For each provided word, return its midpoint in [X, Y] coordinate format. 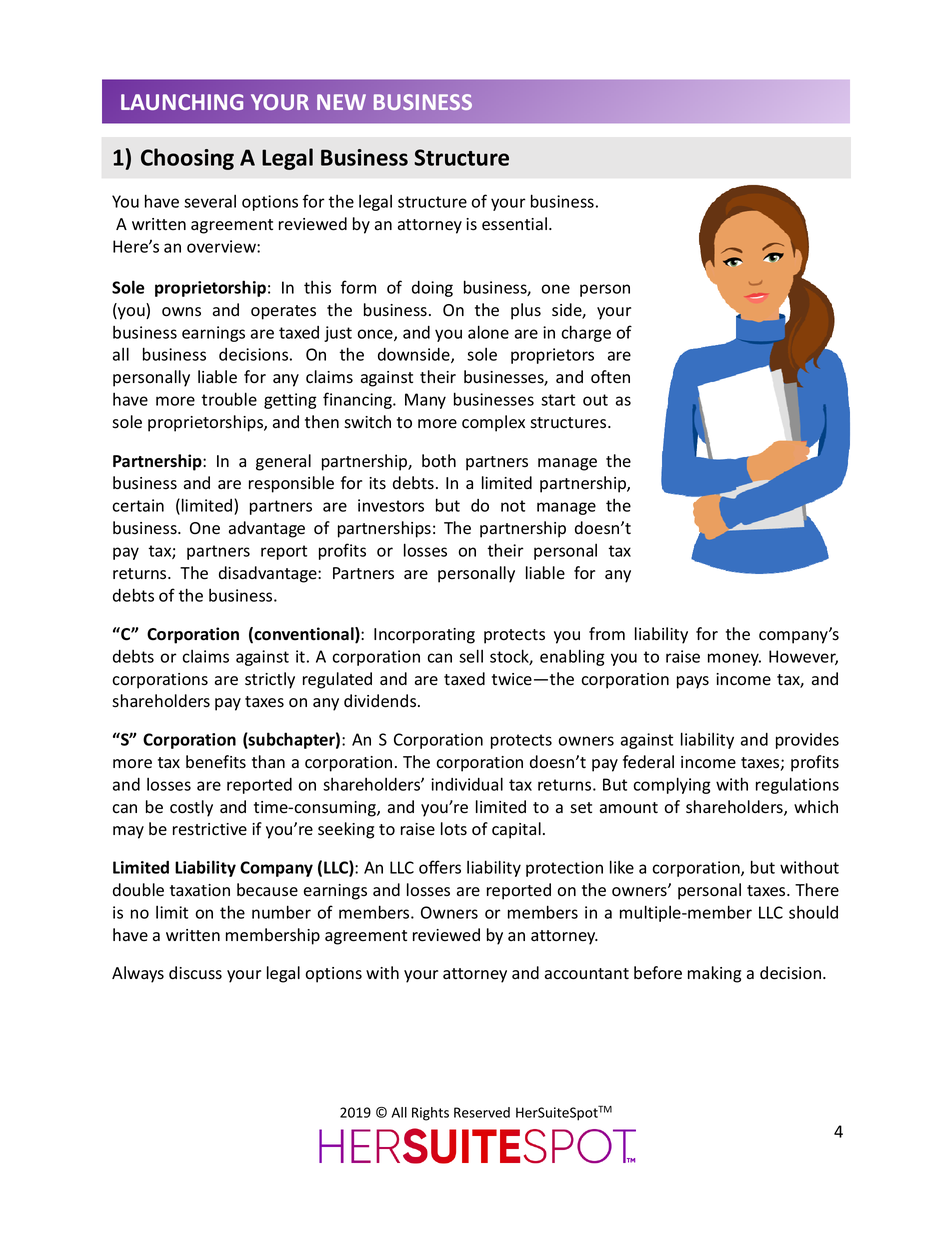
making [714, 974]
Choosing [187, 159]
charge [586, 333]
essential [516, 224]
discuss [195, 973]
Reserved [482, 1112]
